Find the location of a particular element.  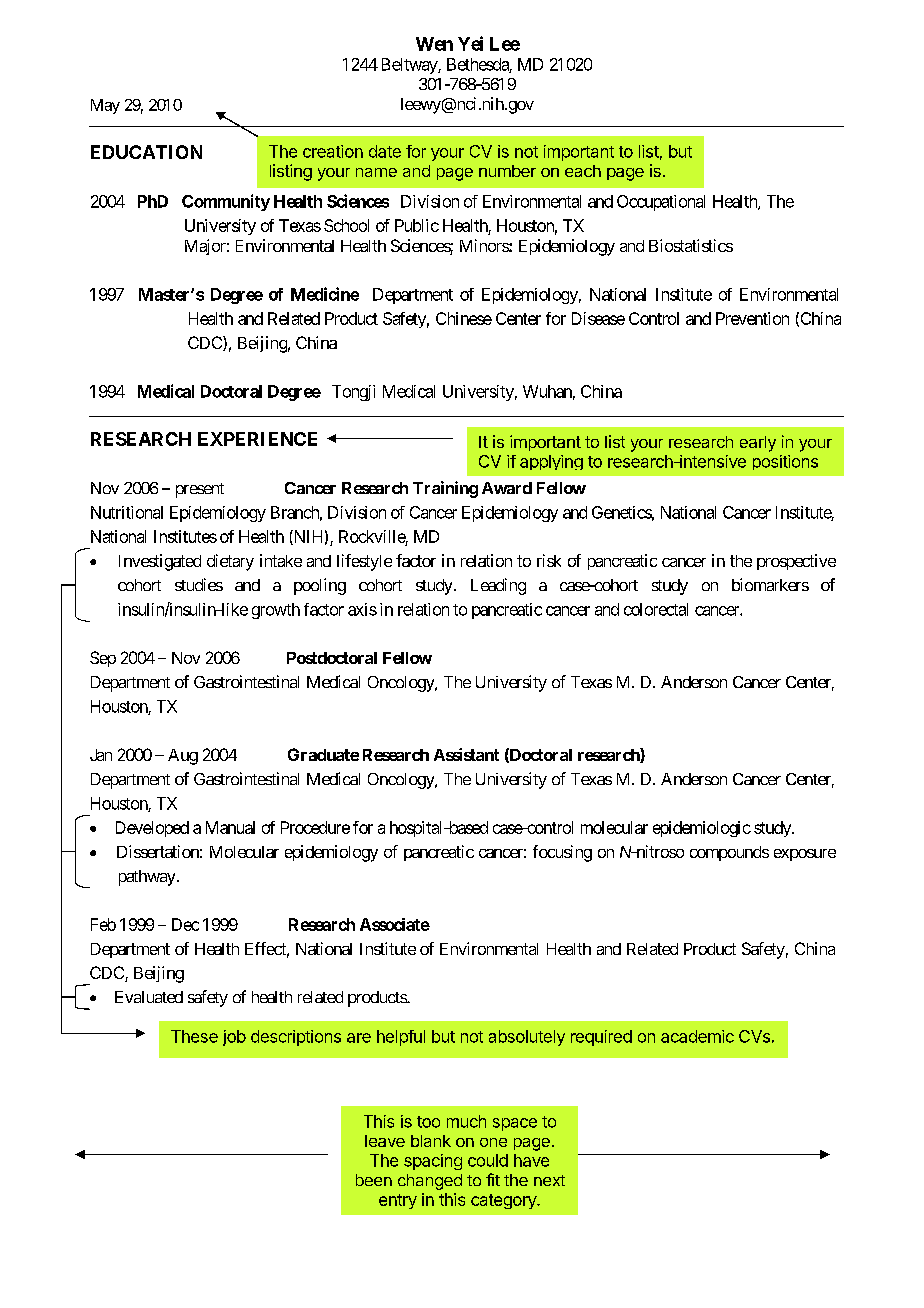

Assistant is located at coordinates (466, 754).
